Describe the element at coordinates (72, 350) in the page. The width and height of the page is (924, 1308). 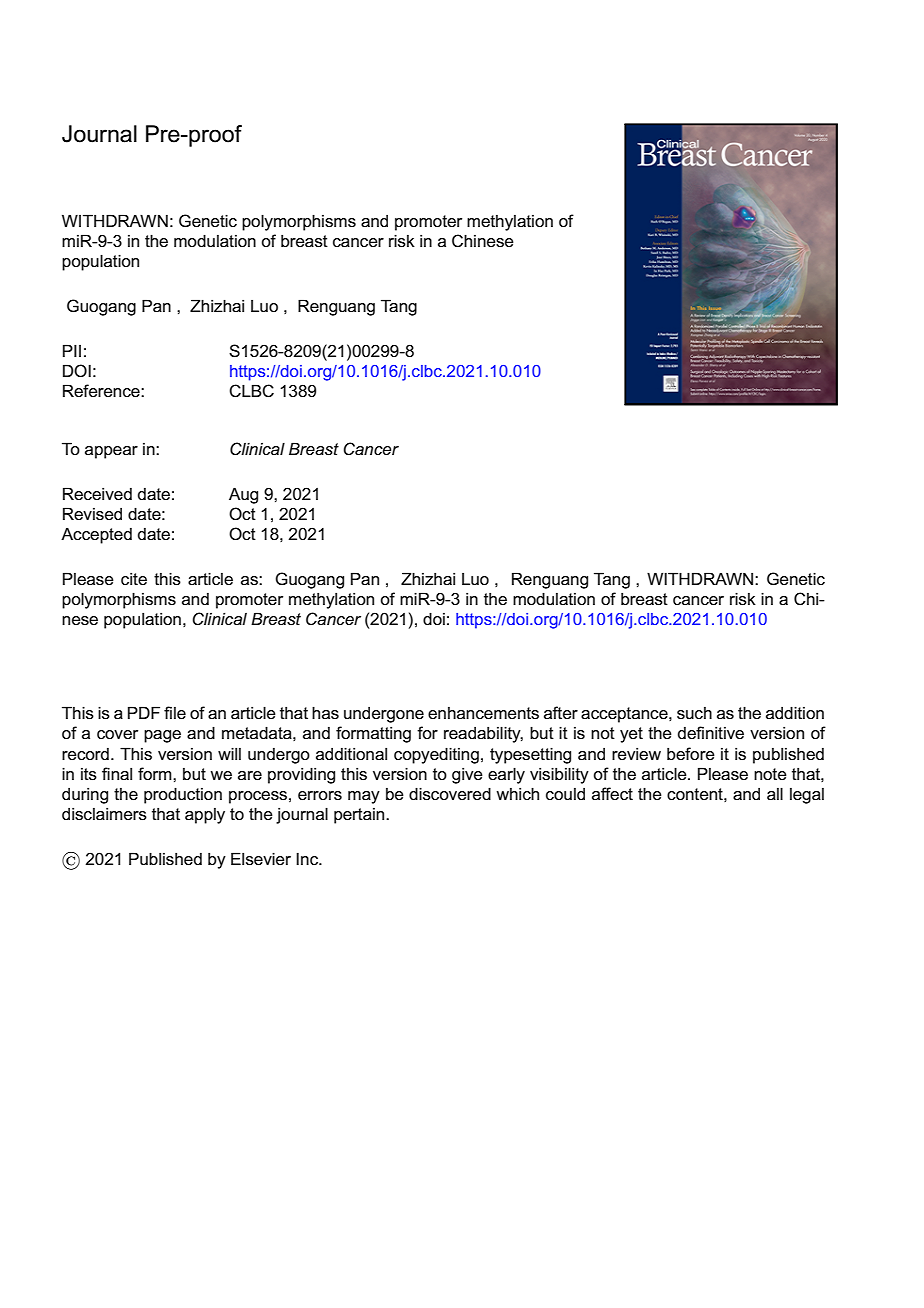
I see `PII` at that location.
